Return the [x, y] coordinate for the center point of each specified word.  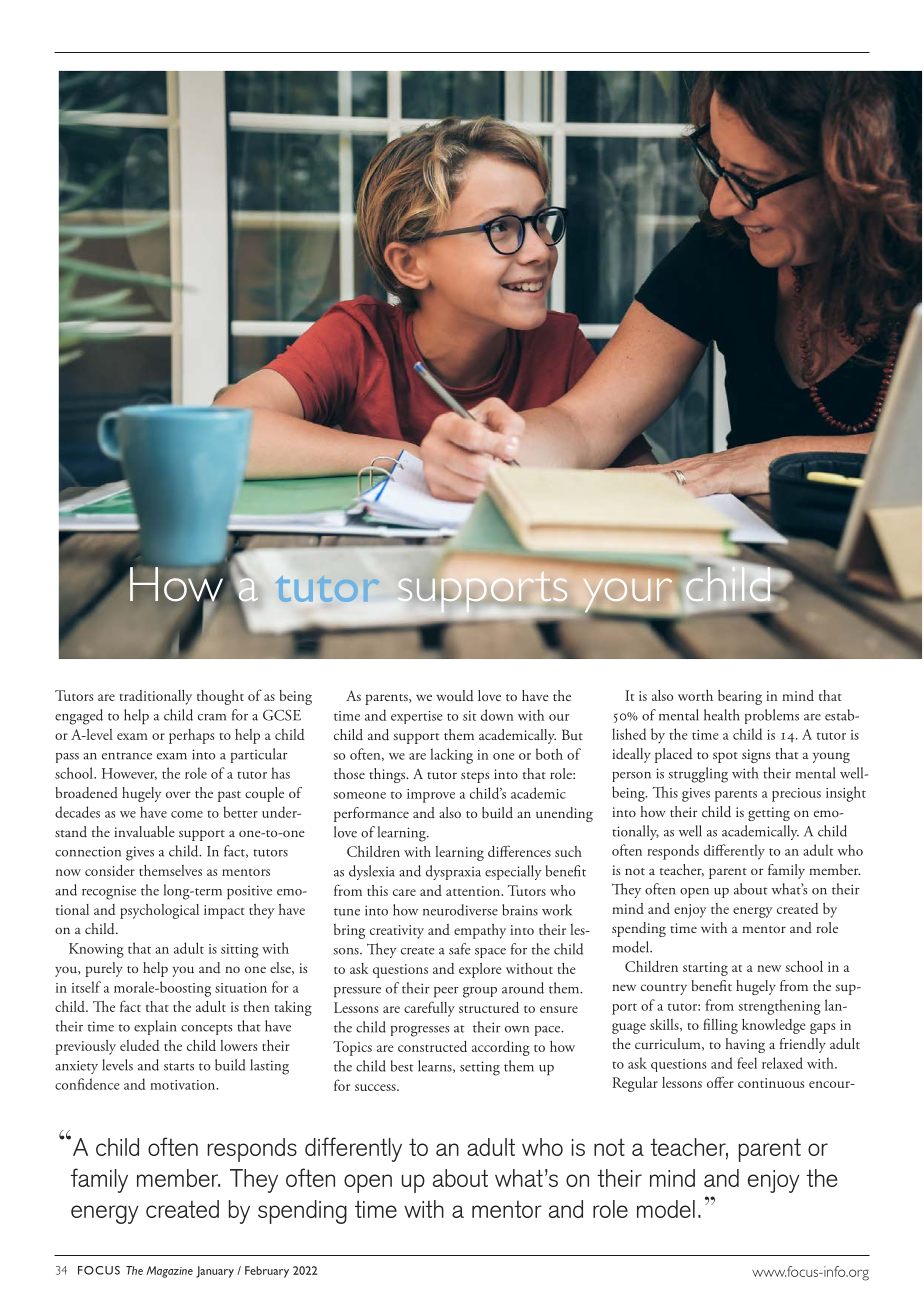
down [497, 715]
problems [772, 716]
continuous [771, 1083]
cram [212, 717]
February [267, 1272]
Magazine [169, 1272]
